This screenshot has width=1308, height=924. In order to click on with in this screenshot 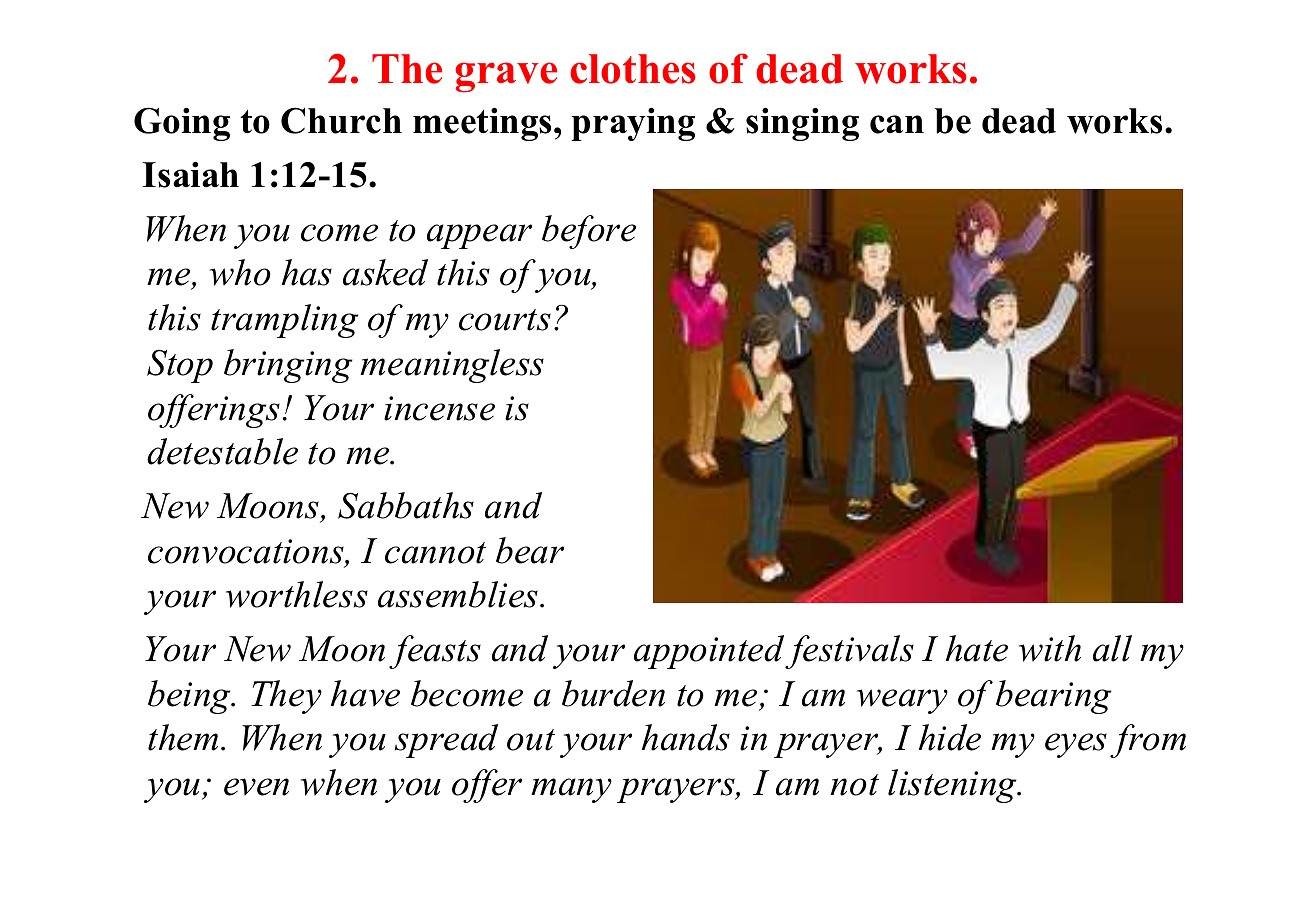, I will do `click(1050, 648)`.
